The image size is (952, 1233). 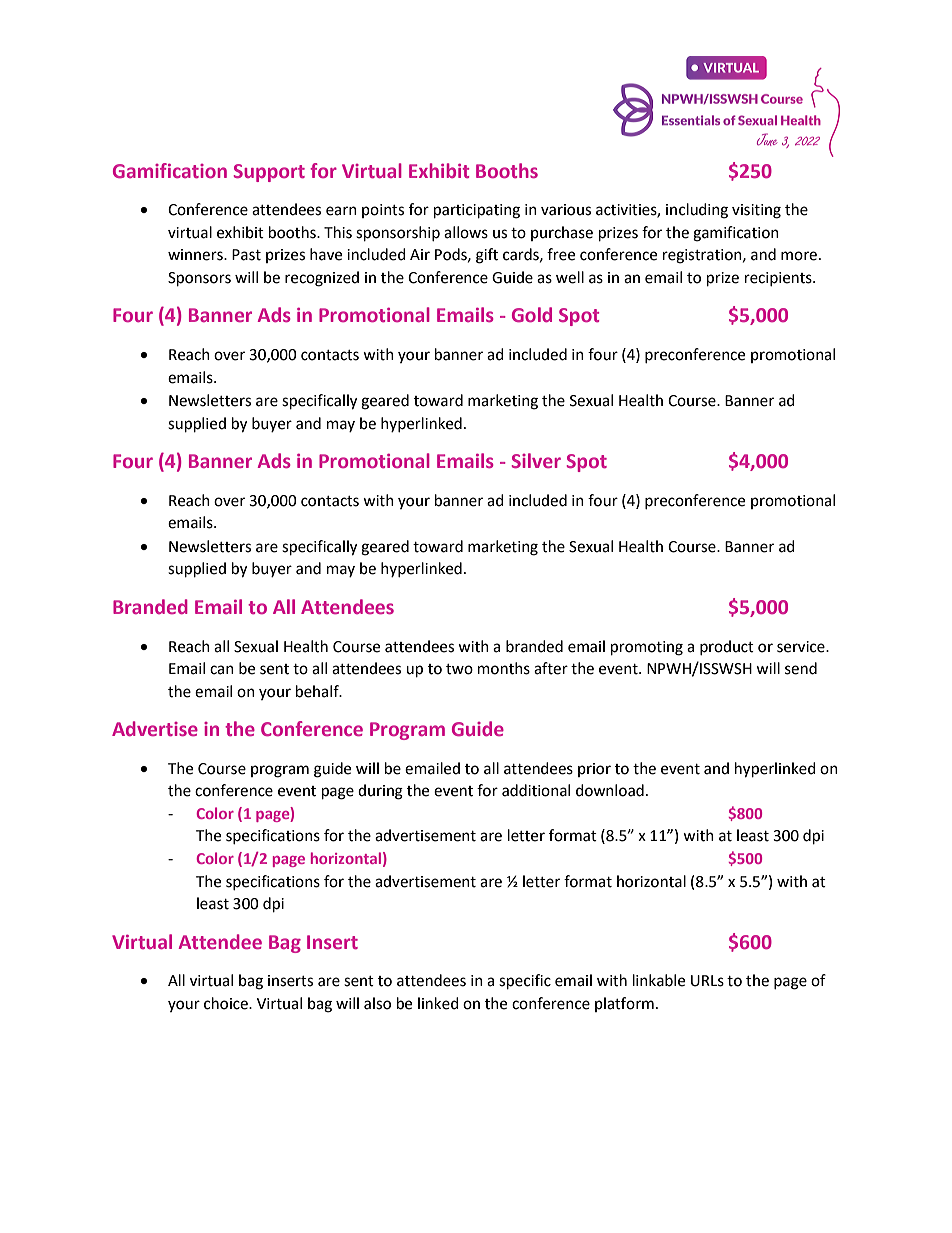 I want to click on send, so click(x=801, y=668).
